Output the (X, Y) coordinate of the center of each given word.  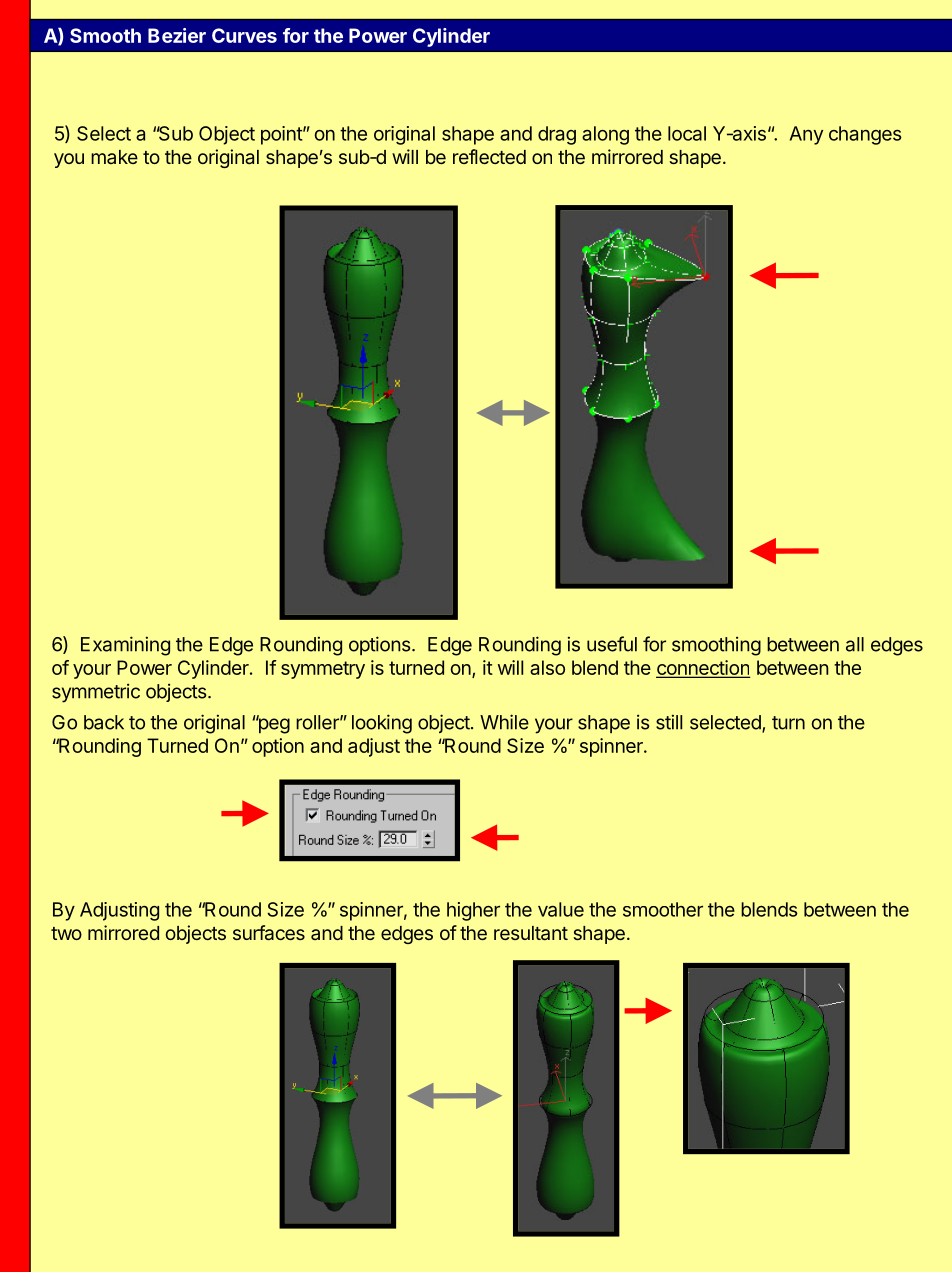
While (504, 722)
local (687, 133)
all (855, 644)
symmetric (96, 693)
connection (703, 668)
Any (806, 135)
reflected (489, 156)
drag (557, 135)
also (547, 667)
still (669, 722)
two (66, 933)
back (104, 722)
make (114, 157)
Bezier (177, 35)
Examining (125, 646)
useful (612, 644)
